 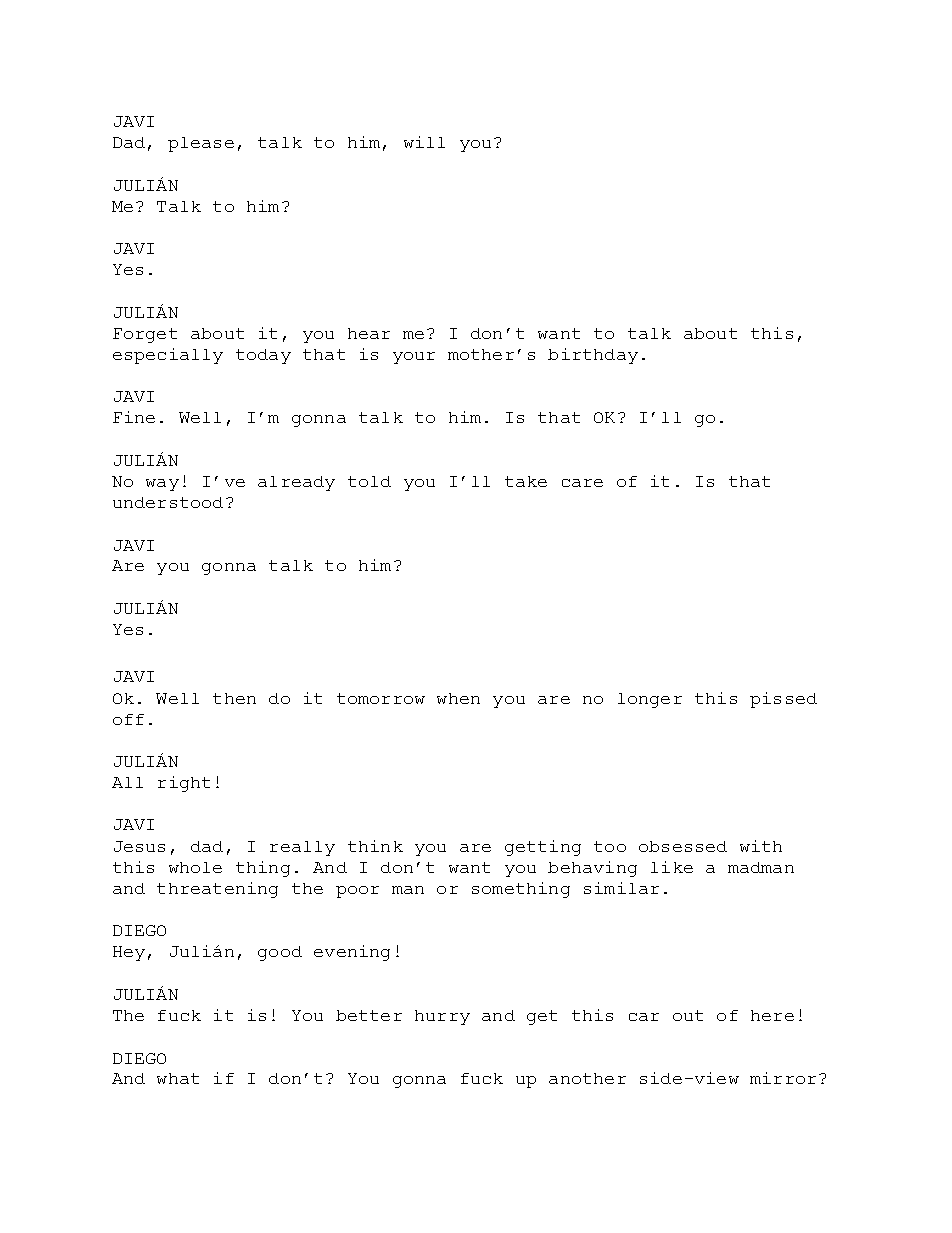 What do you see at coordinates (582, 483) in the screenshot?
I see `care` at bounding box center [582, 483].
